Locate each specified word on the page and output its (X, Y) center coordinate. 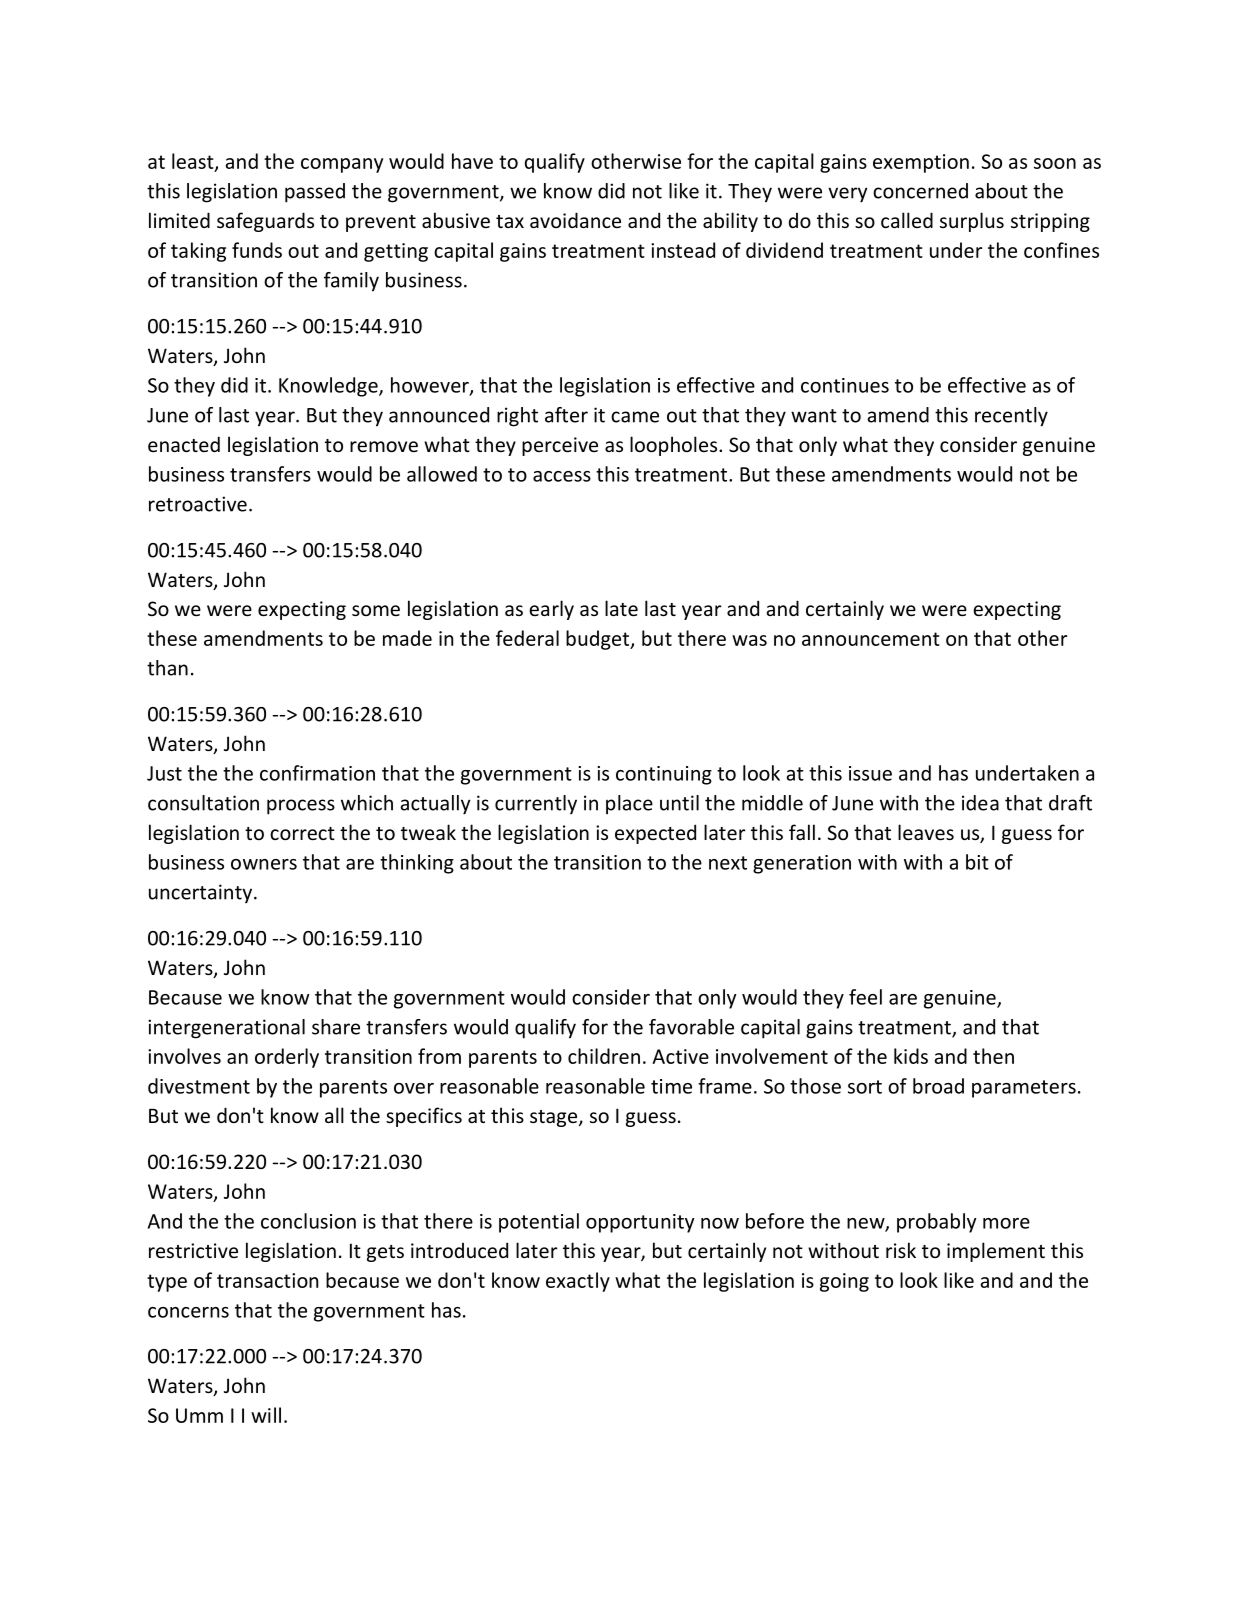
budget (599, 640)
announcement (871, 639)
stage (555, 1118)
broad (938, 1086)
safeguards (265, 222)
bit (977, 862)
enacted (184, 444)
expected (655, 834)
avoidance (575, 220)
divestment (199, 1086)
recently (1011, 417)
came (635, 417)
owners (264, 864)
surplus (972, 222)
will (266, 1415)
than (167, 668)
